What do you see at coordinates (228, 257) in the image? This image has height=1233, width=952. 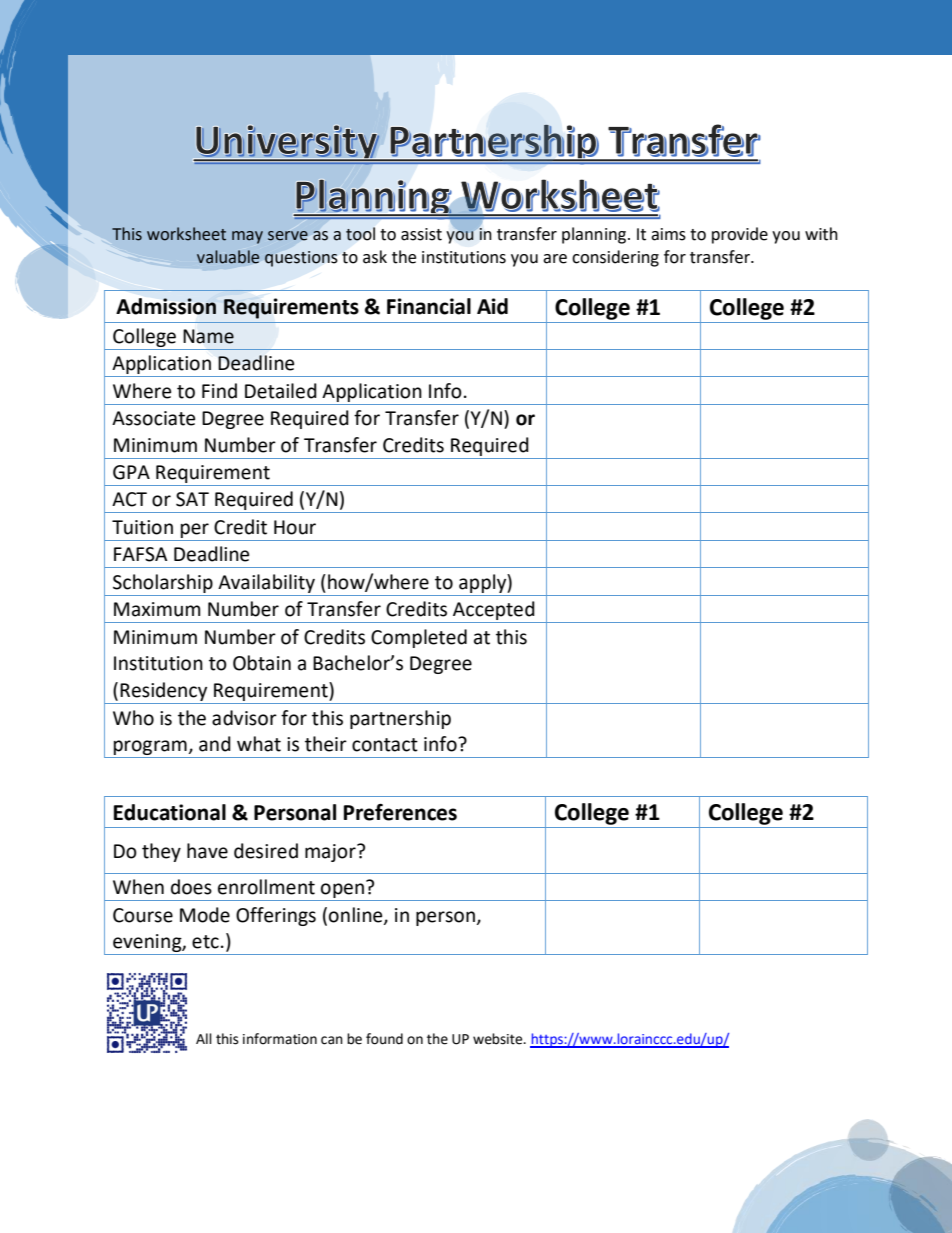 I see `valuable` at bounding box center [228, 257].
